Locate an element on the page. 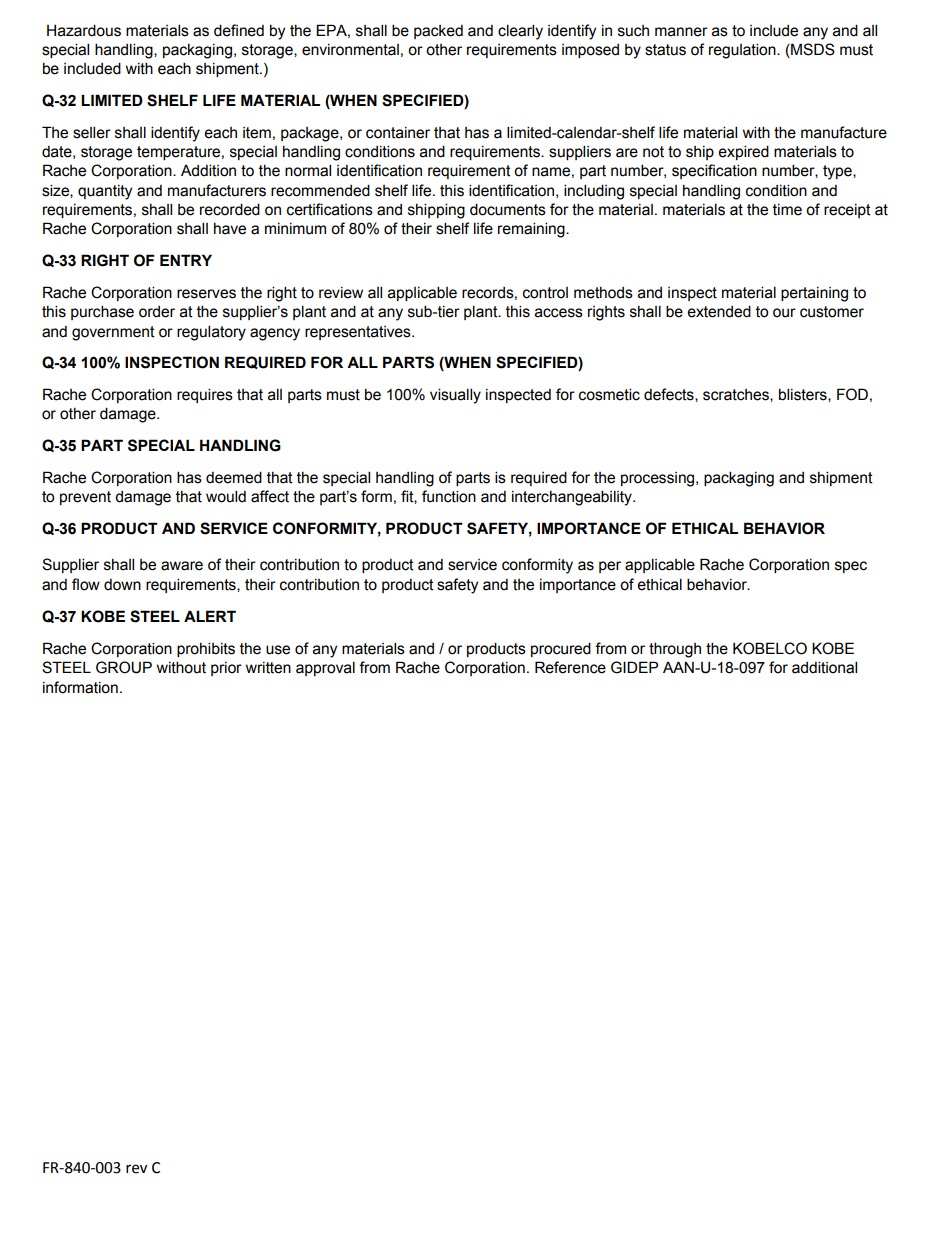 The width and height of the page is (952, 1233). time is located at coordinates (787, 210).
